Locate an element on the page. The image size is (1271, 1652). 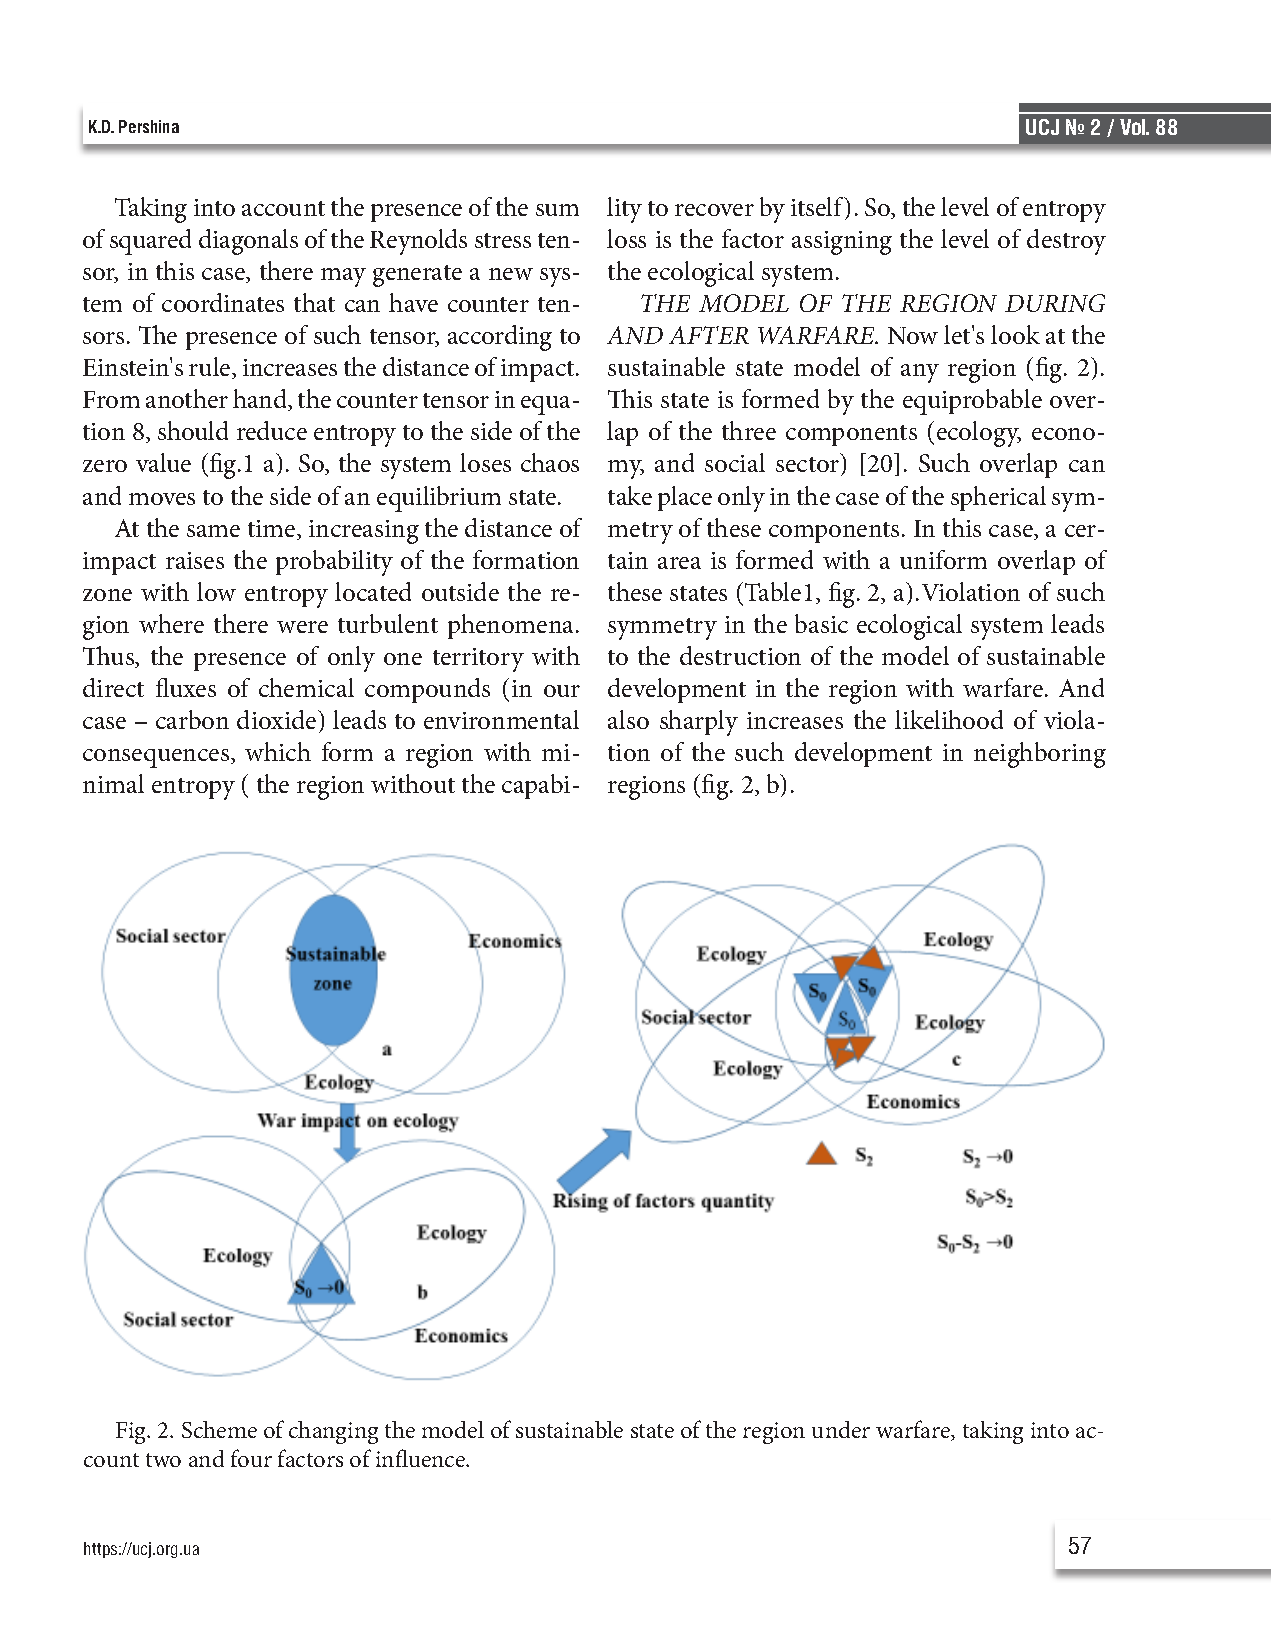
spherical is located at coordinates (998, 498).
